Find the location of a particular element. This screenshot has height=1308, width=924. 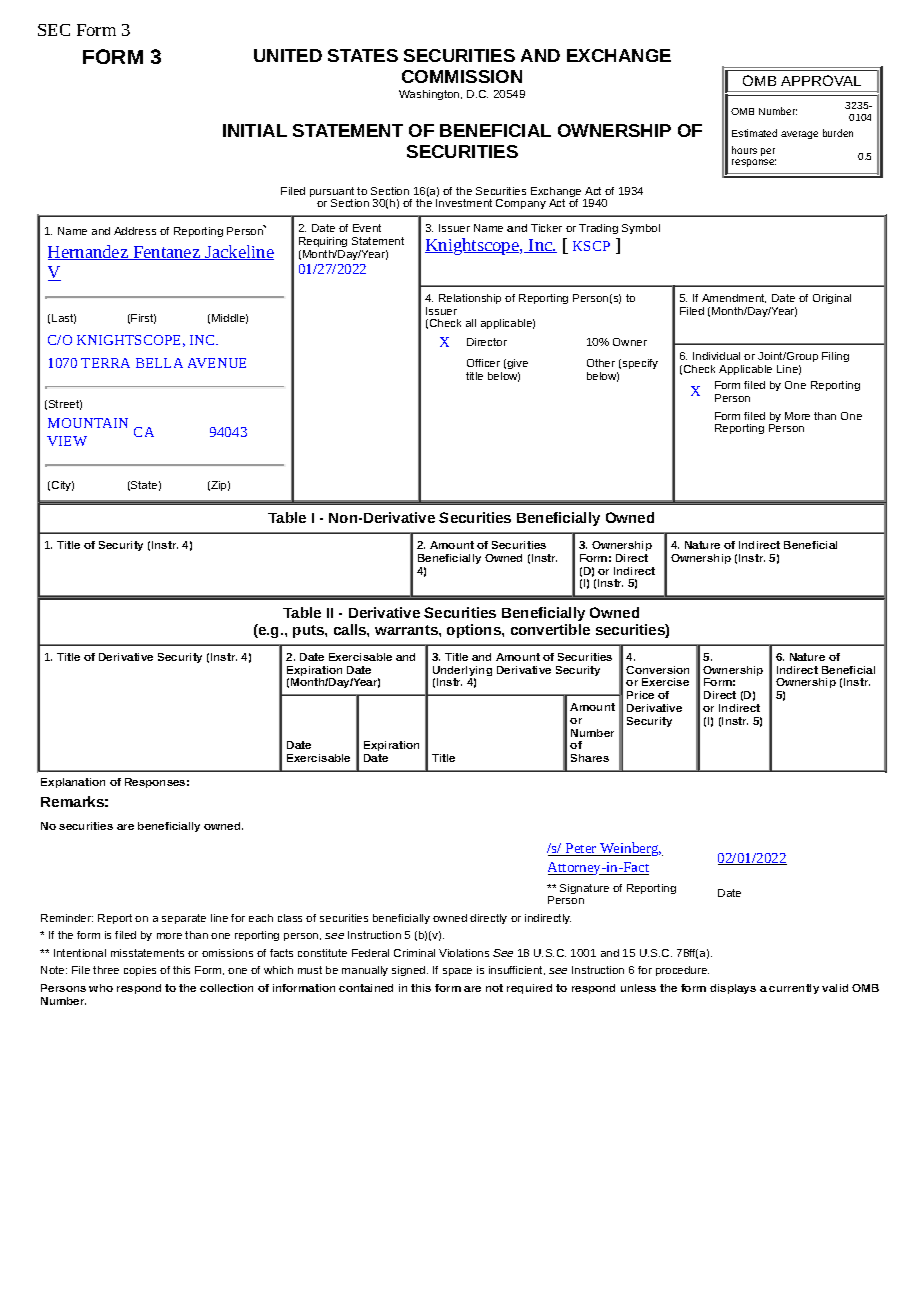

Amendment is located at coordinates (734, 298).
